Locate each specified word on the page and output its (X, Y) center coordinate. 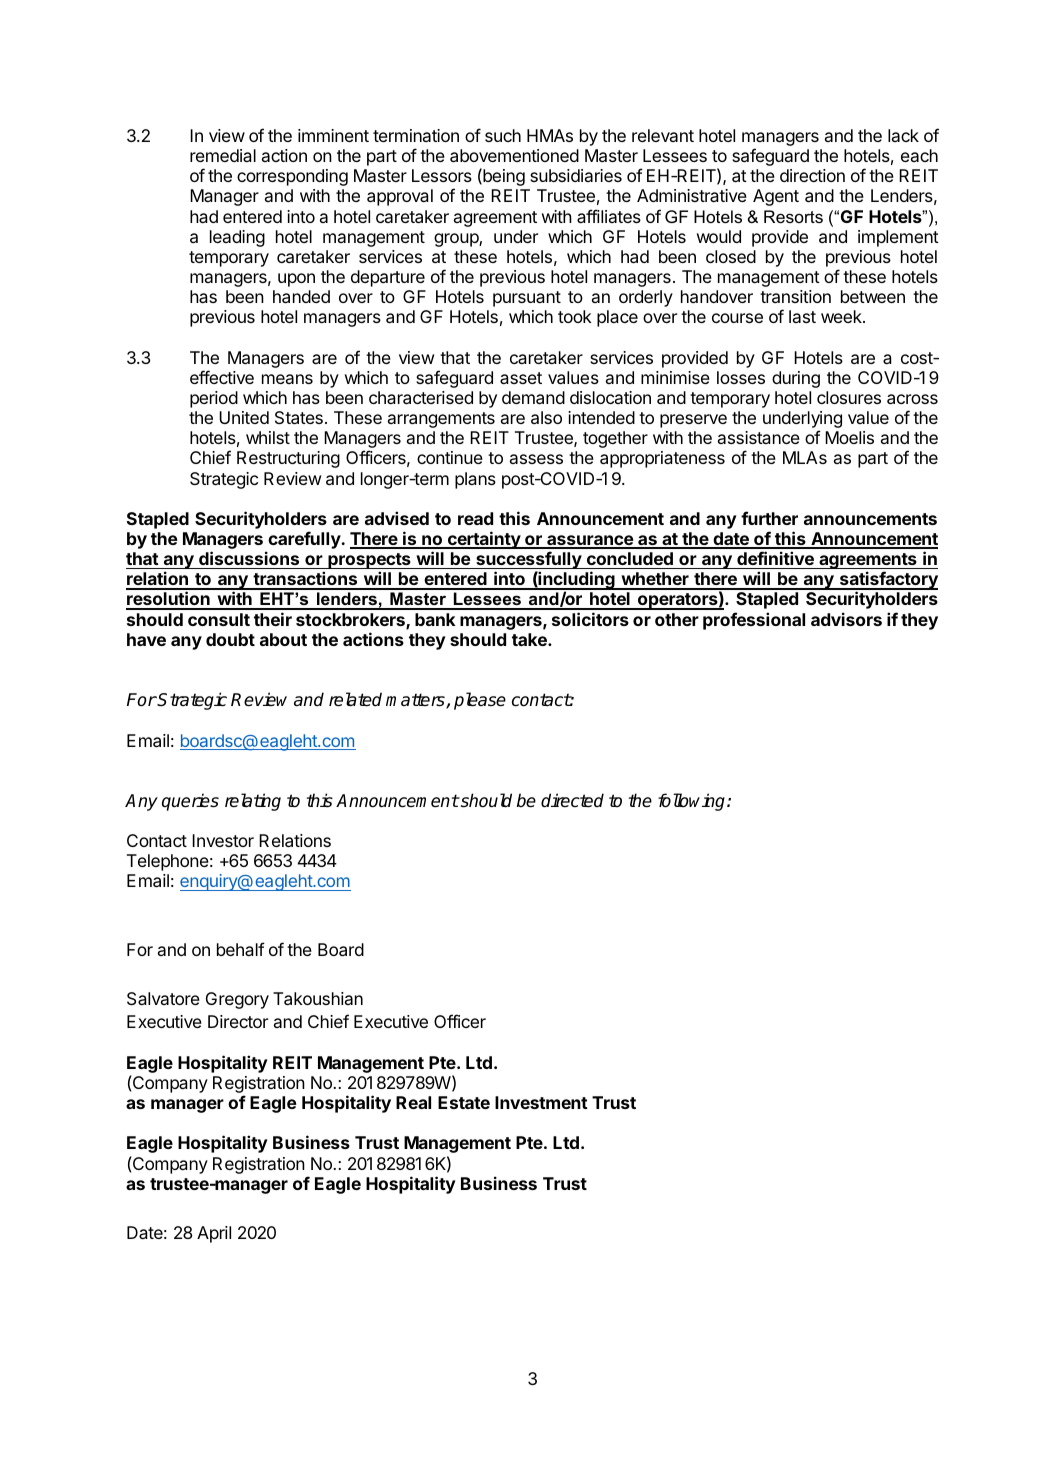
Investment (541, 1102)
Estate (464, 1102)
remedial (223, 155)
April (214, 1234)
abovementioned (514, 155)
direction (812, 175)
